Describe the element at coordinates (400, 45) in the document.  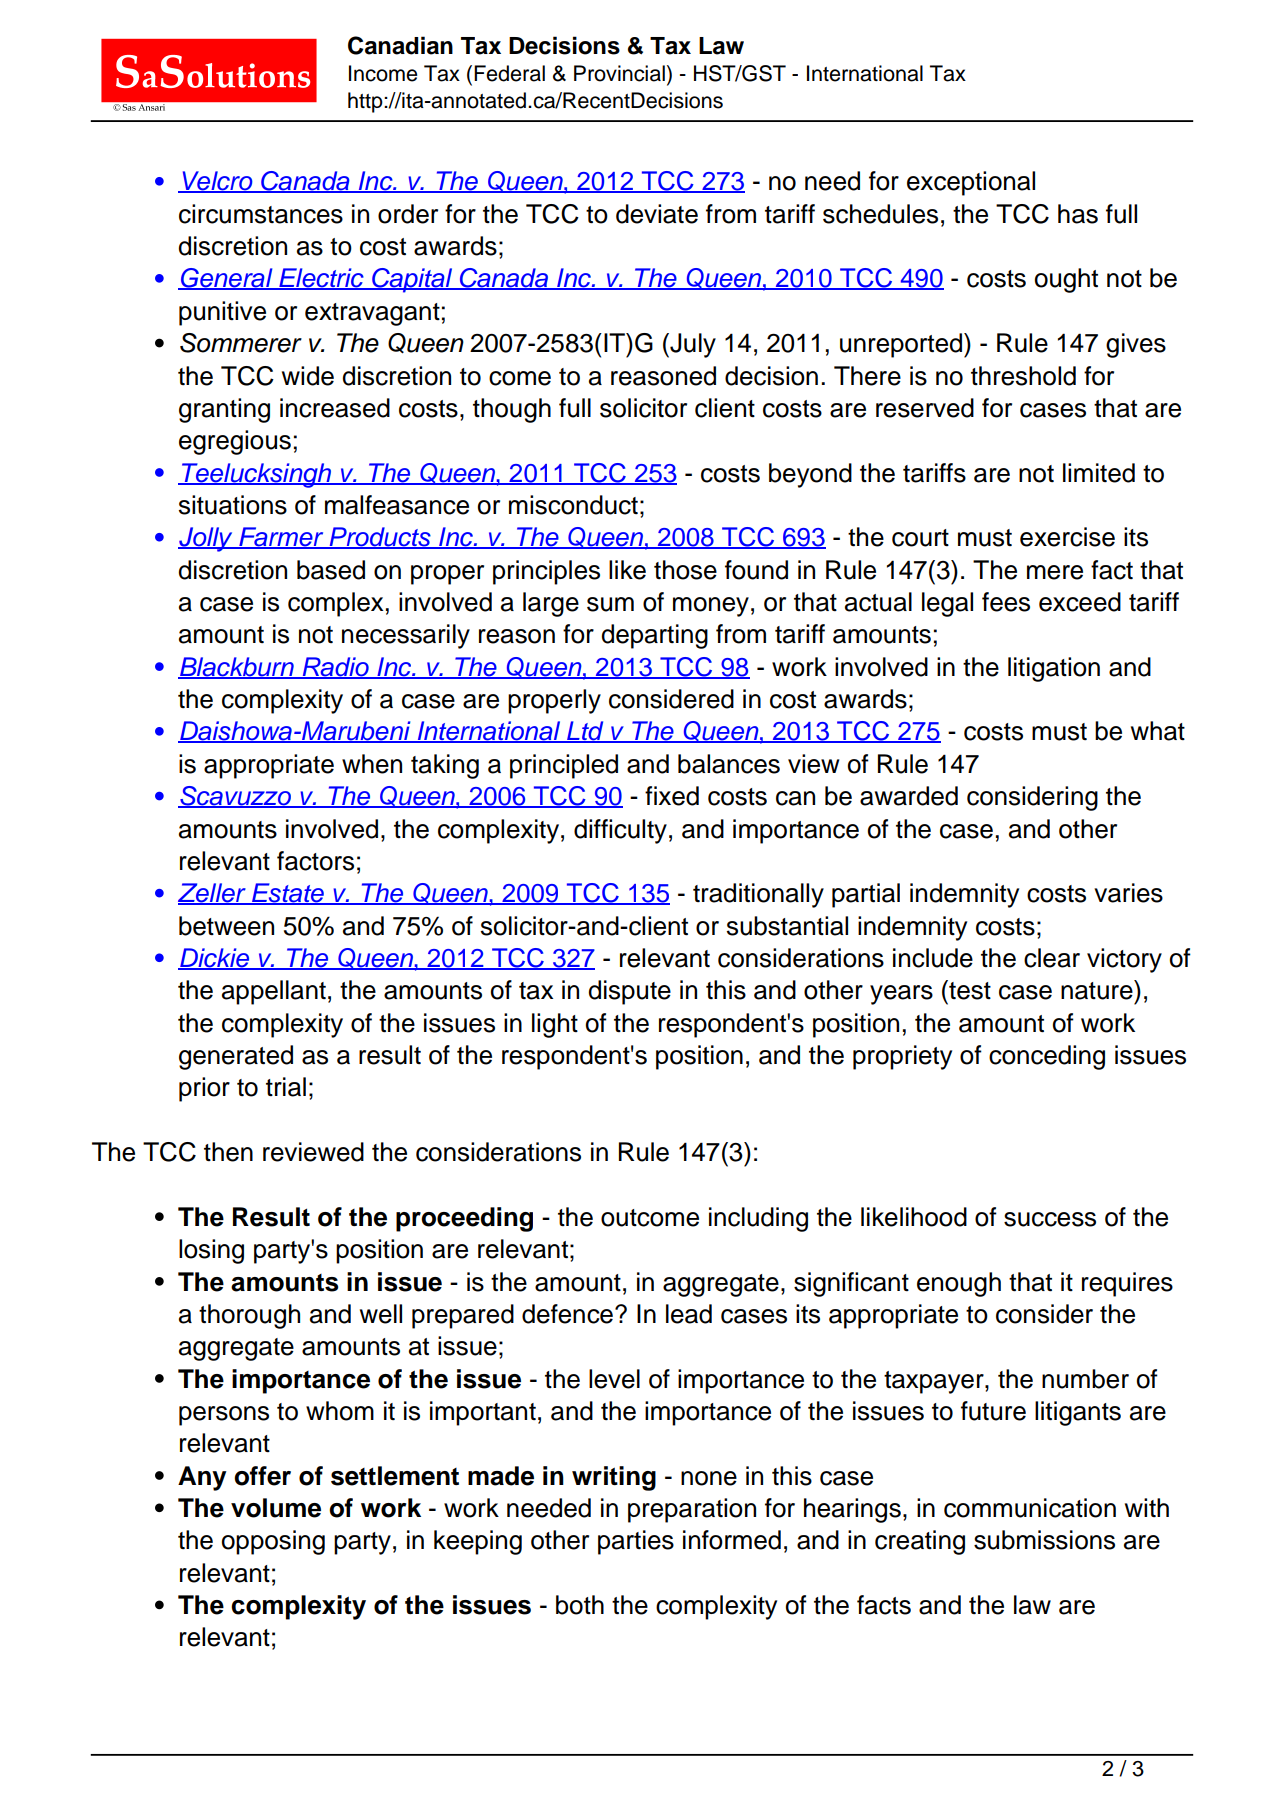
I see `Canadian` at that location.
